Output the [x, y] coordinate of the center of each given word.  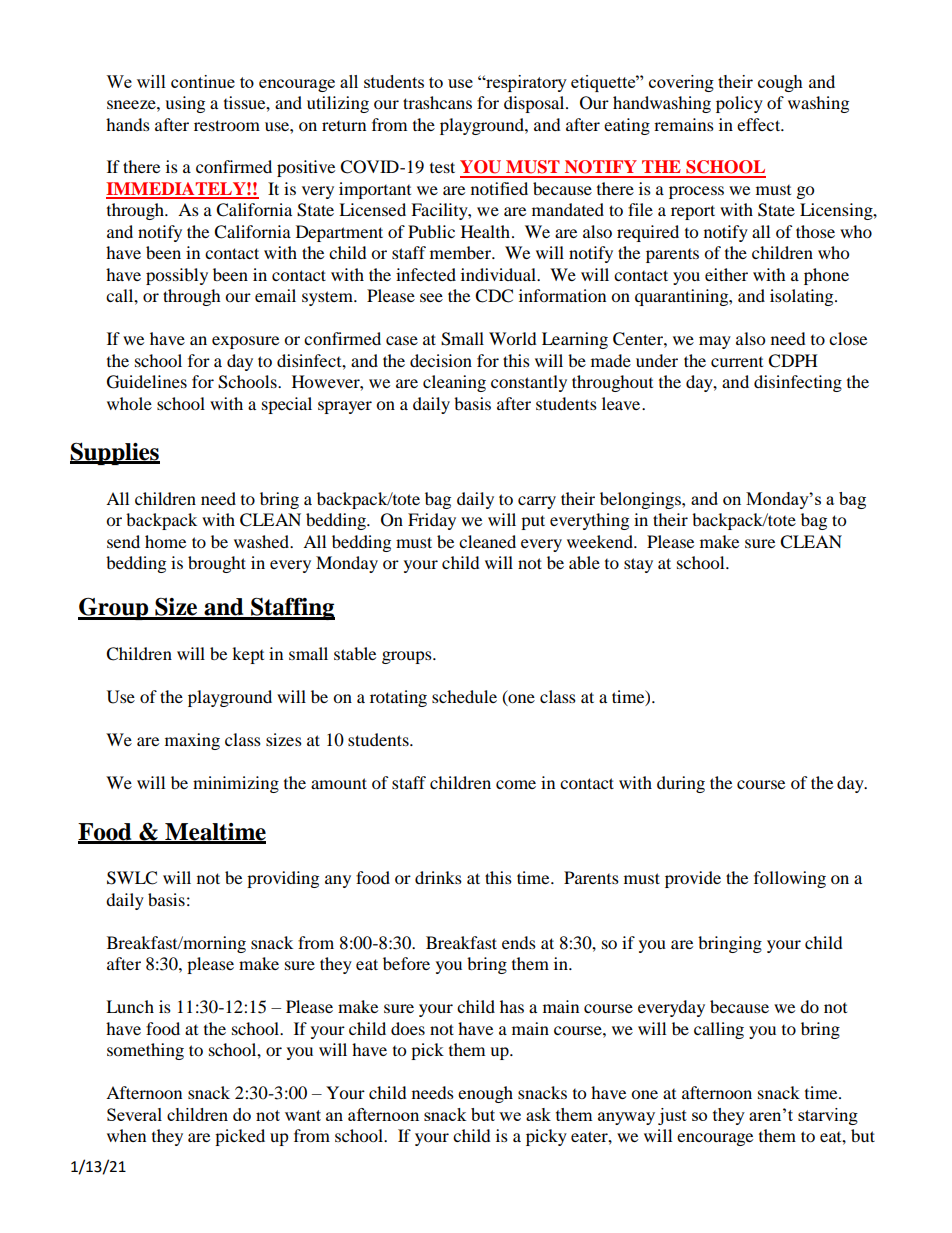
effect [760, 124]
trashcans [437, 102]
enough [485, 1094]
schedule [464, 696]
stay [638, 565]
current [737, 362]
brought [217, 564]
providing [283, 879]
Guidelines [147, 382]
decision [441, 360]
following [790, 879]
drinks [438, 877]
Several [134, 1114]
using [185, 104]
